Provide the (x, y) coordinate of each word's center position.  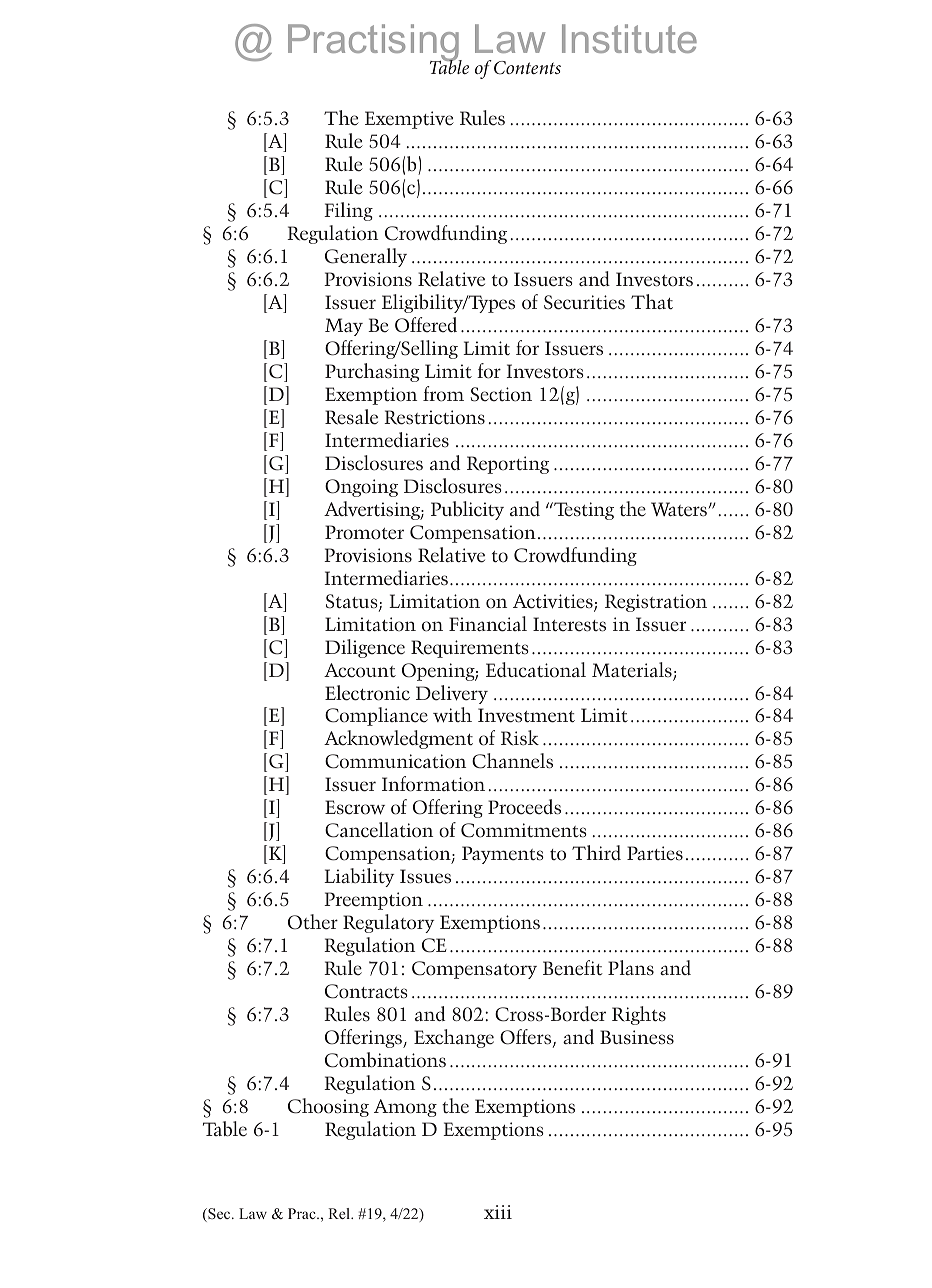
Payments (503, 855)
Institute (629, 38)
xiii (498, 1212)
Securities (584, 302)
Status (353, 602)
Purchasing (372, 372)
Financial (488, 624)
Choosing (328, 1107)
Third (596, 852)
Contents (527, 68)
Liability (359, 877)
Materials (633, 671)
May (344, 327)
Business (637, 1037)
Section (501, 394)
